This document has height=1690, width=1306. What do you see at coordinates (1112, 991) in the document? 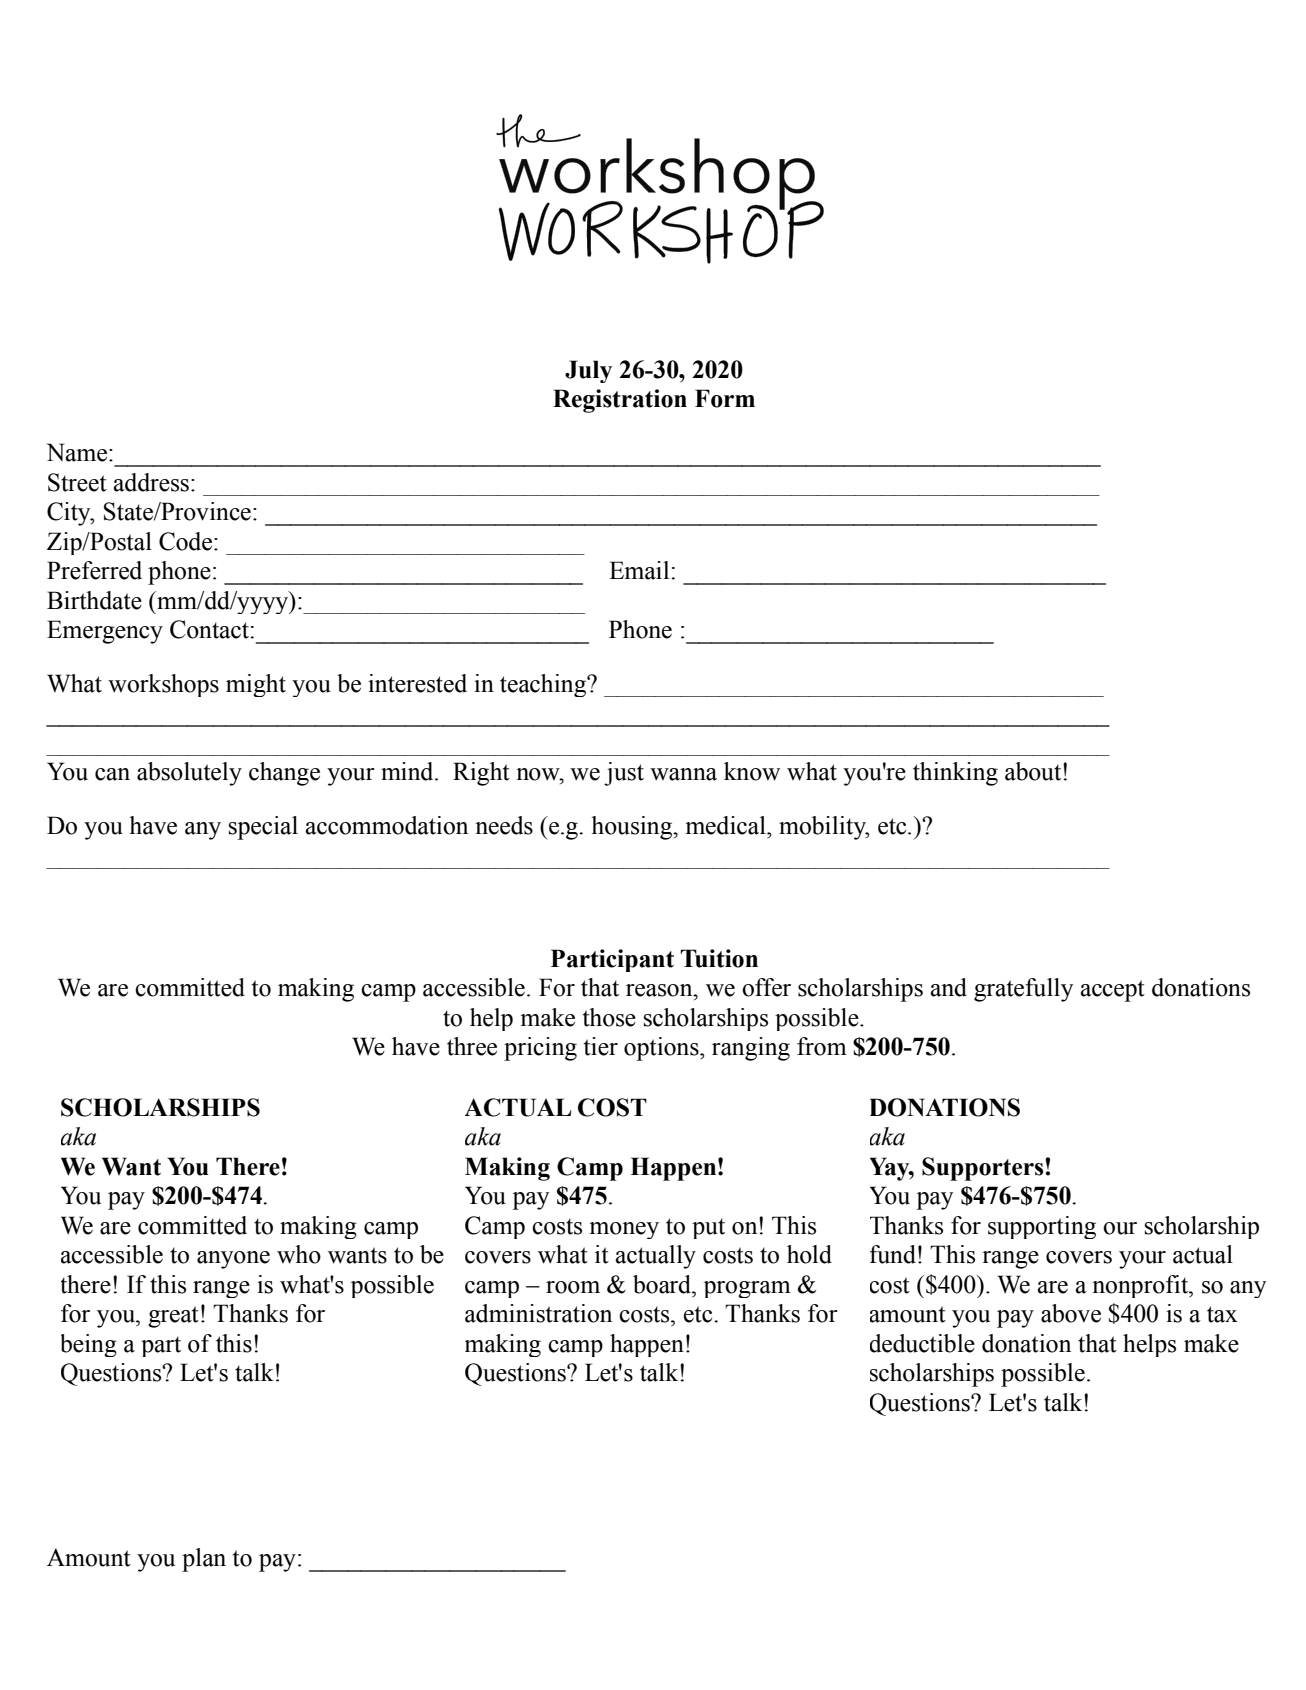
I see `accept` at bounding box center [1112, 991].
